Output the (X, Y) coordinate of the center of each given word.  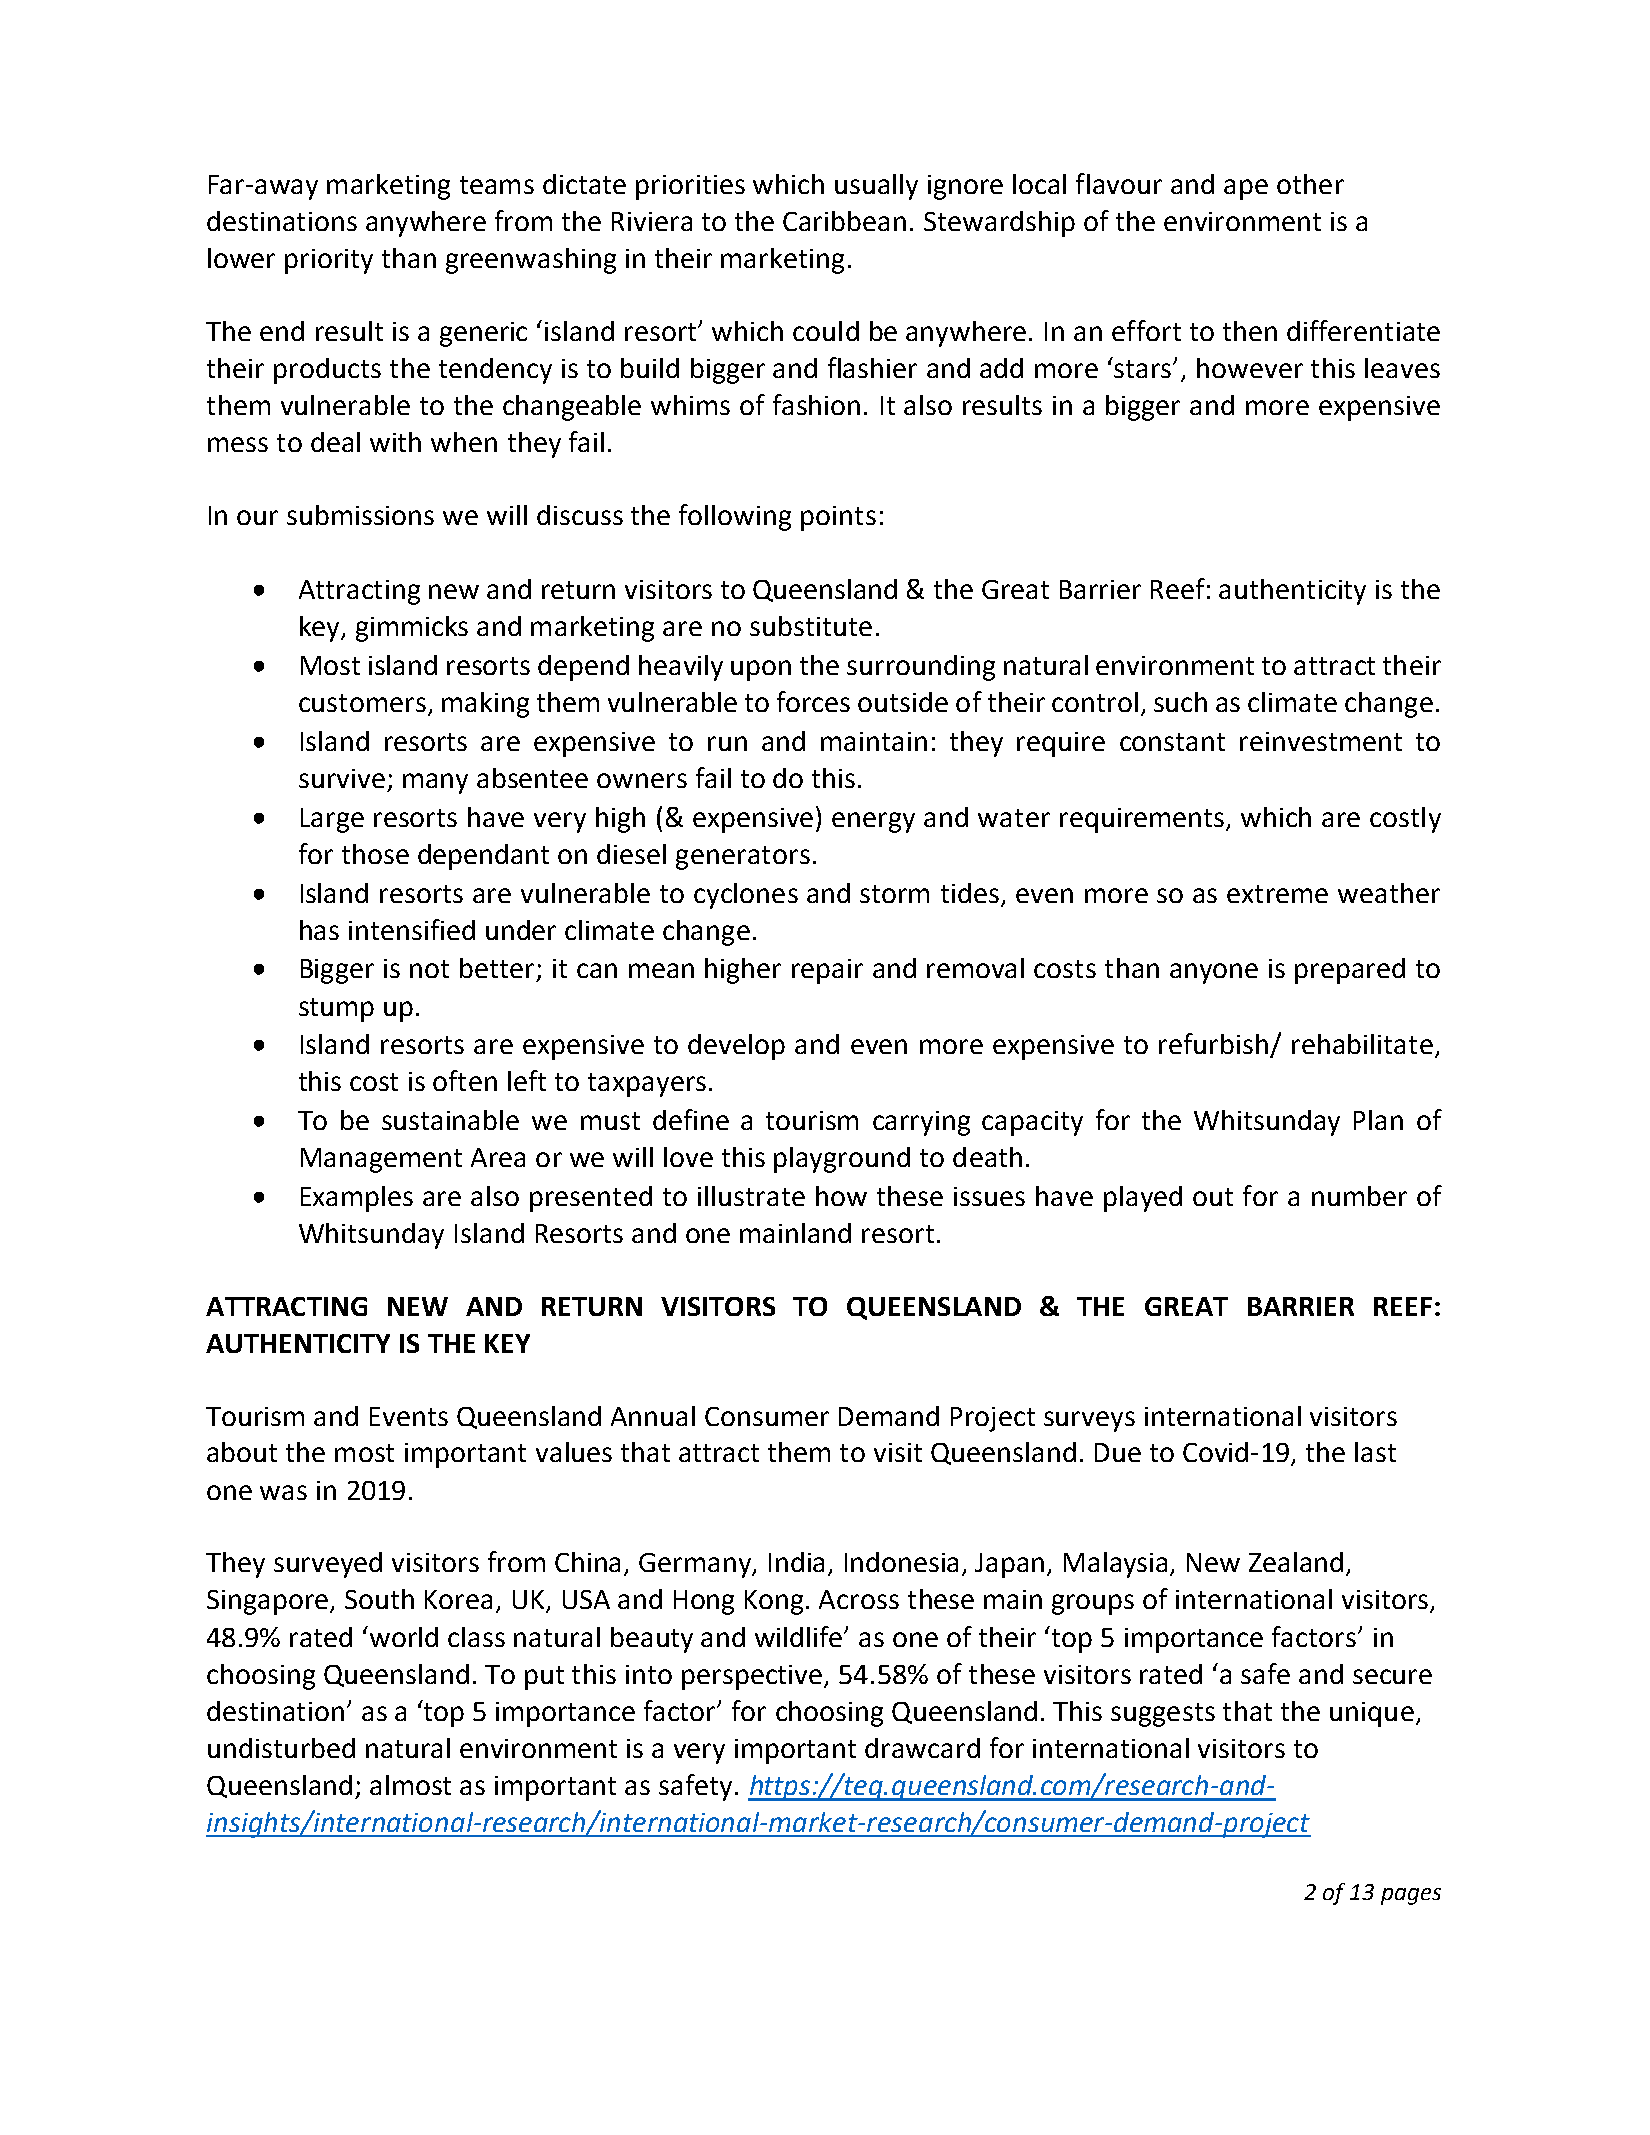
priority (329, 261)
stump (336, 1010)
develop (736, 1047)
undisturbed (281, 1748)
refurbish (1215, 1045)
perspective (753, 1677)
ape (1246, 189)
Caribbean (844, 221)
